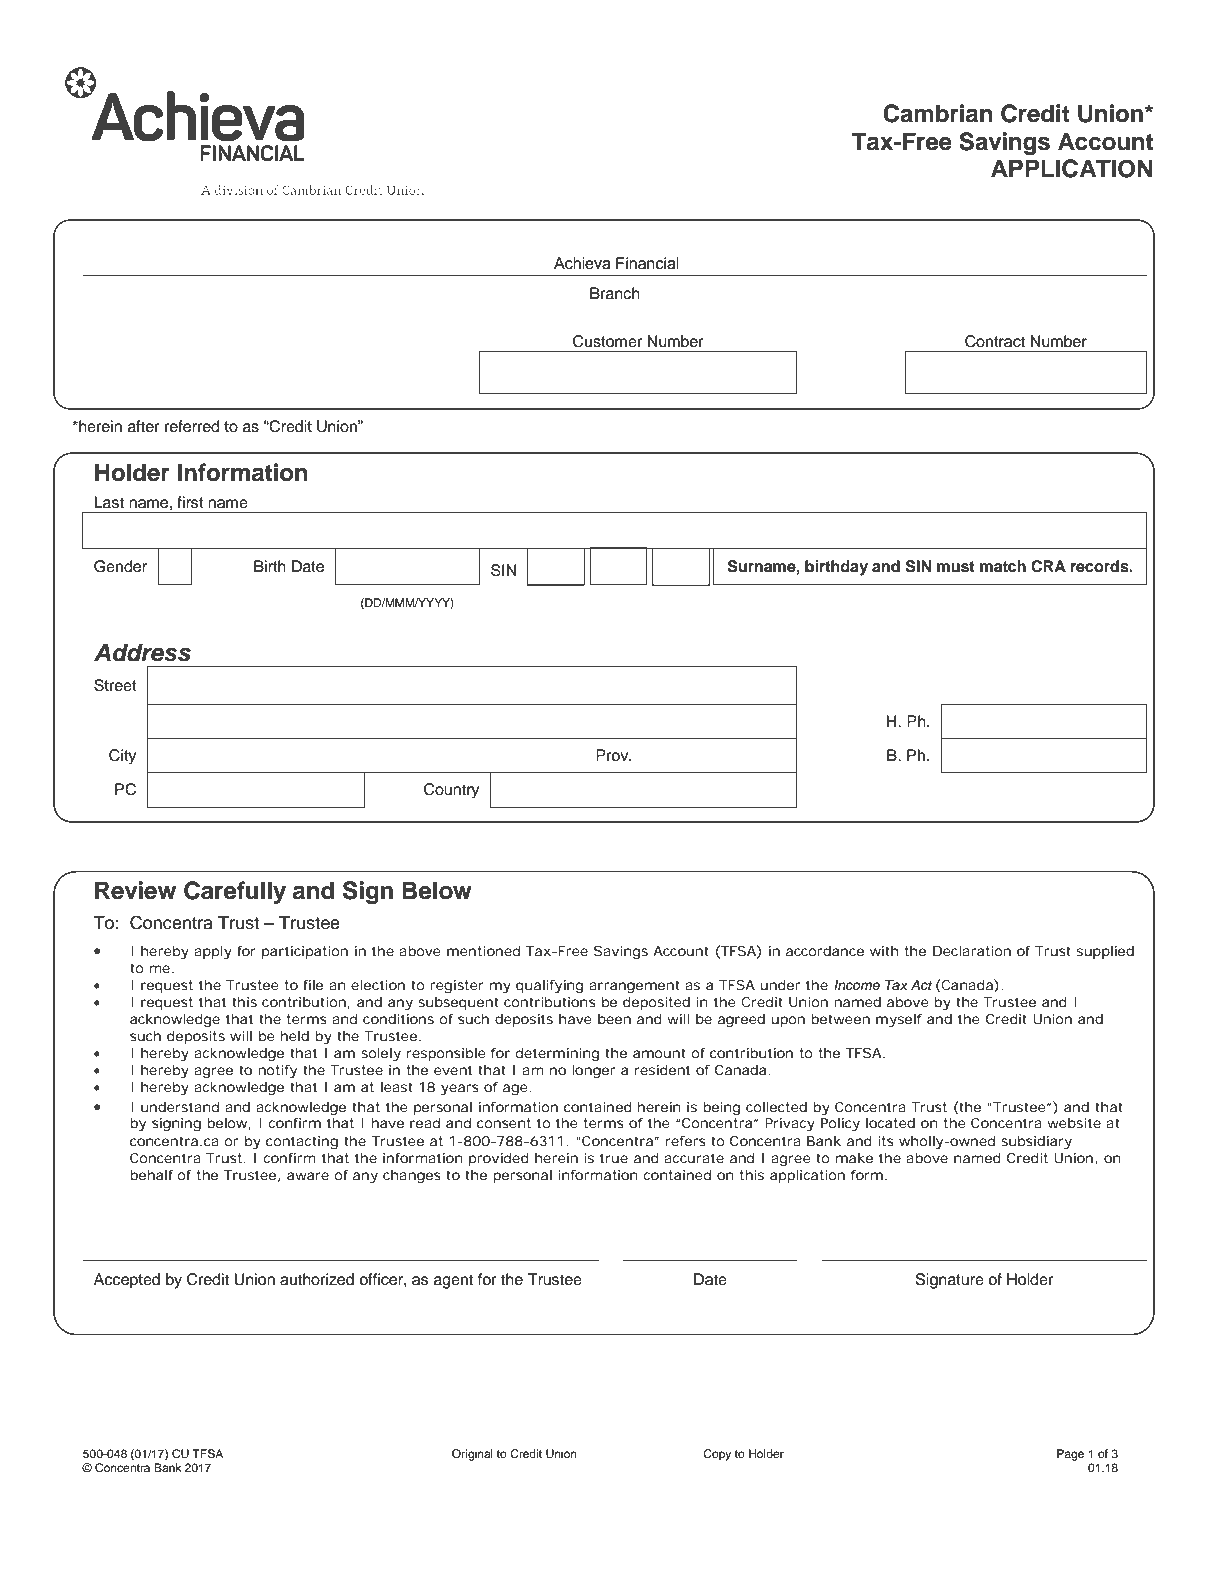 The image size is (1226, 1587). Describe the element at coordinates (938, 113) in the screenshot. I see `Cambrian` at that location.
